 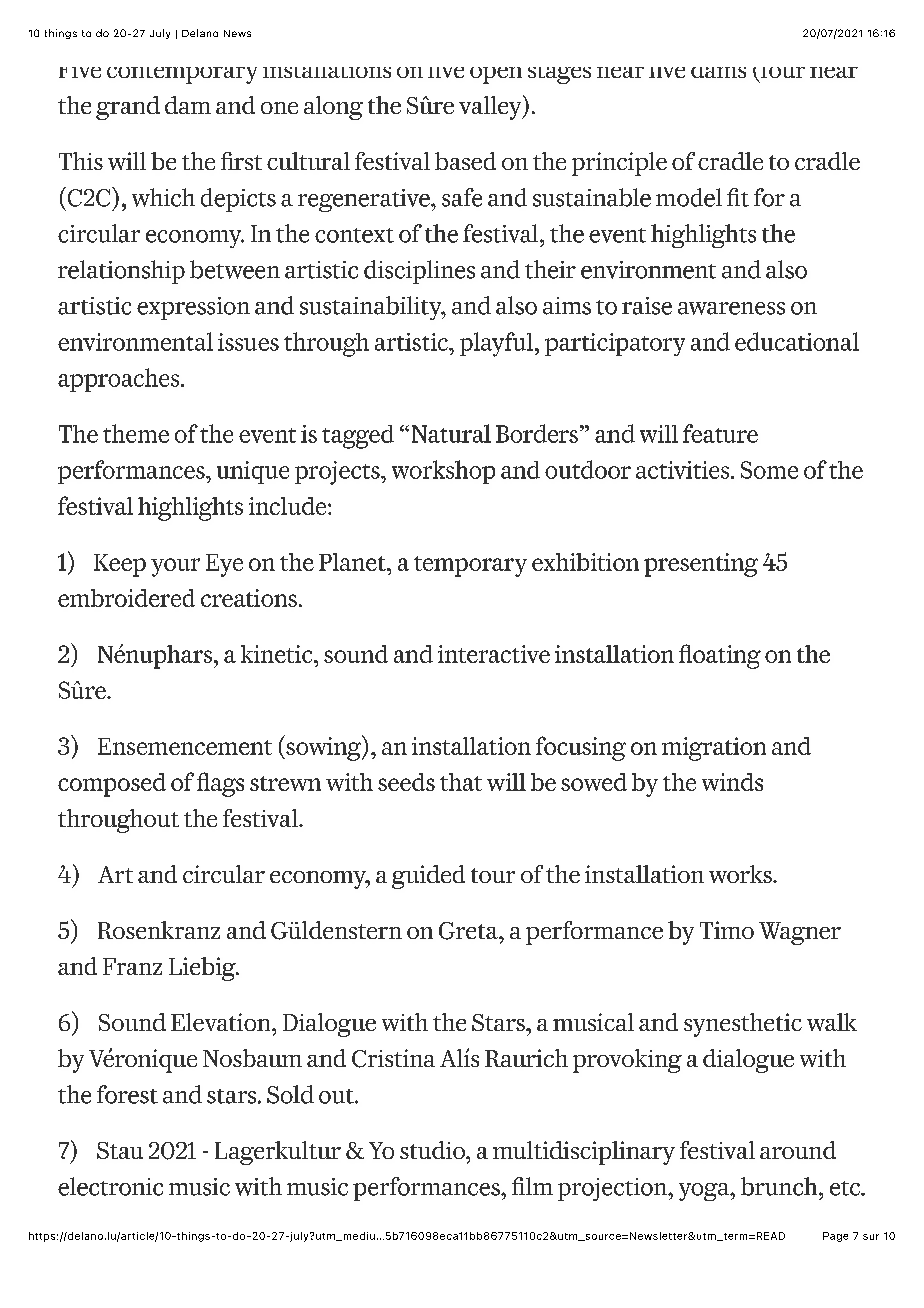 I want to click on grand, so click(x=128, y=108).
